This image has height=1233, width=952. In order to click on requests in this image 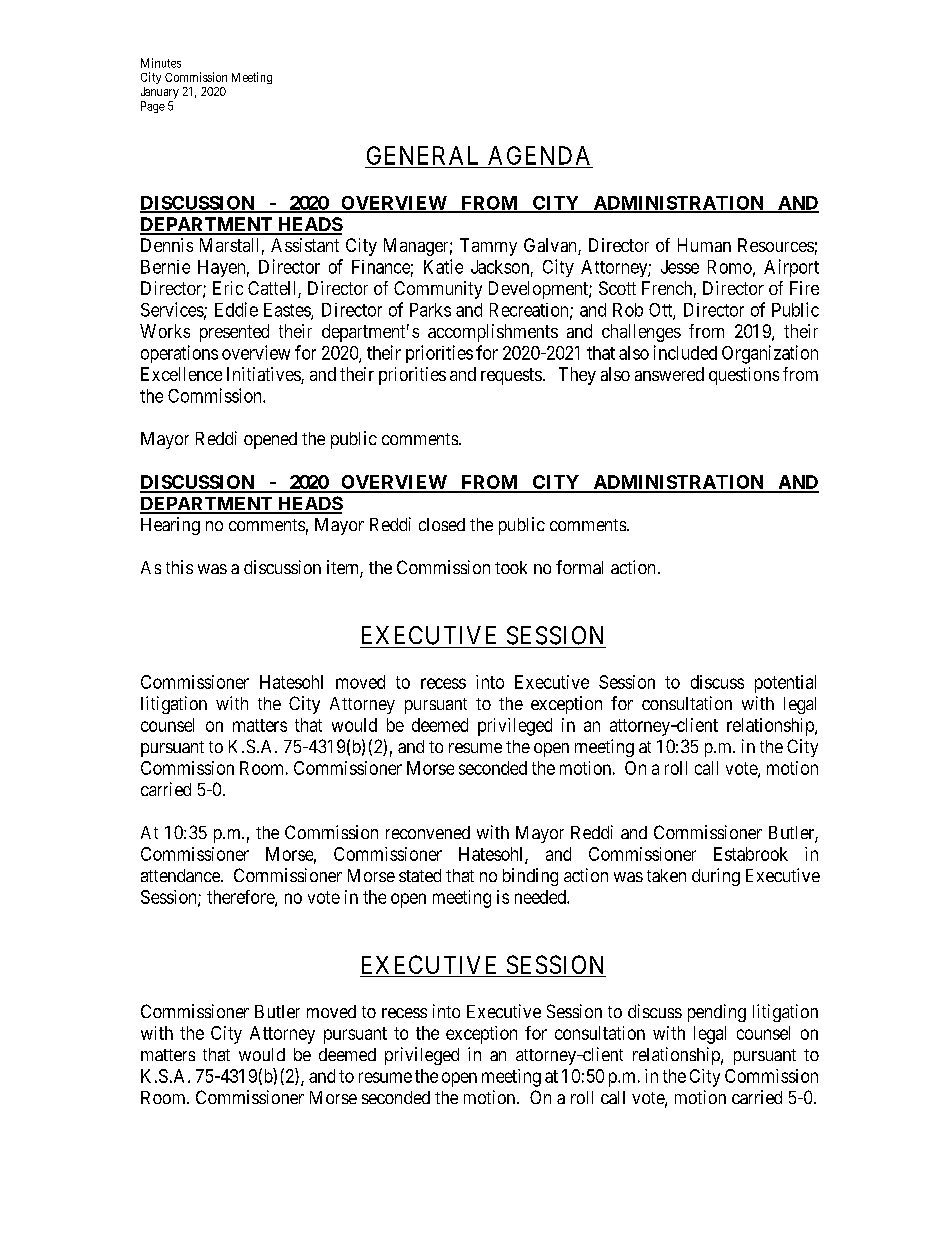, I will do `click(511, 376)`.
